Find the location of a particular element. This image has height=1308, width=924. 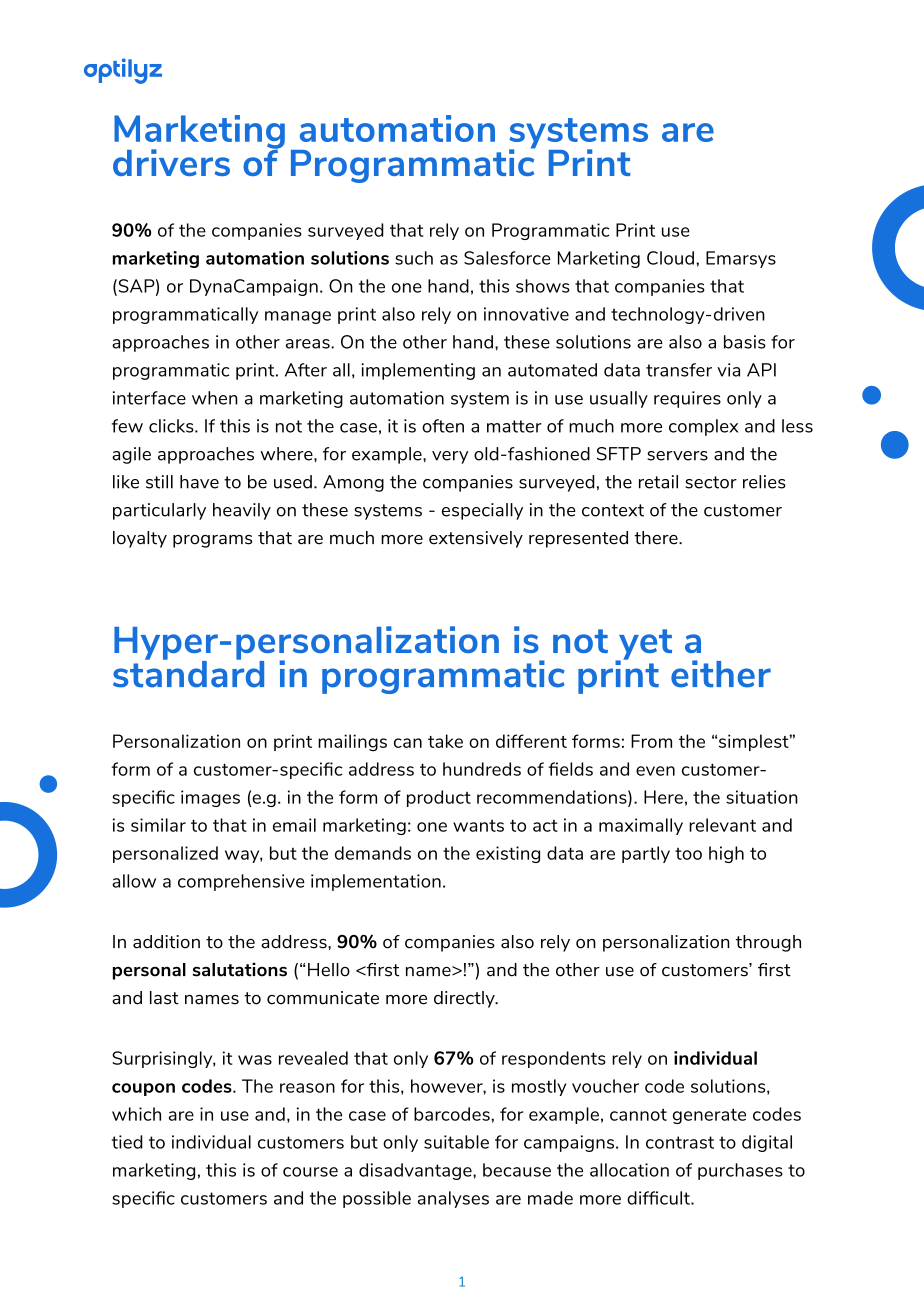

drivers is located at coordinates (171, 162).
